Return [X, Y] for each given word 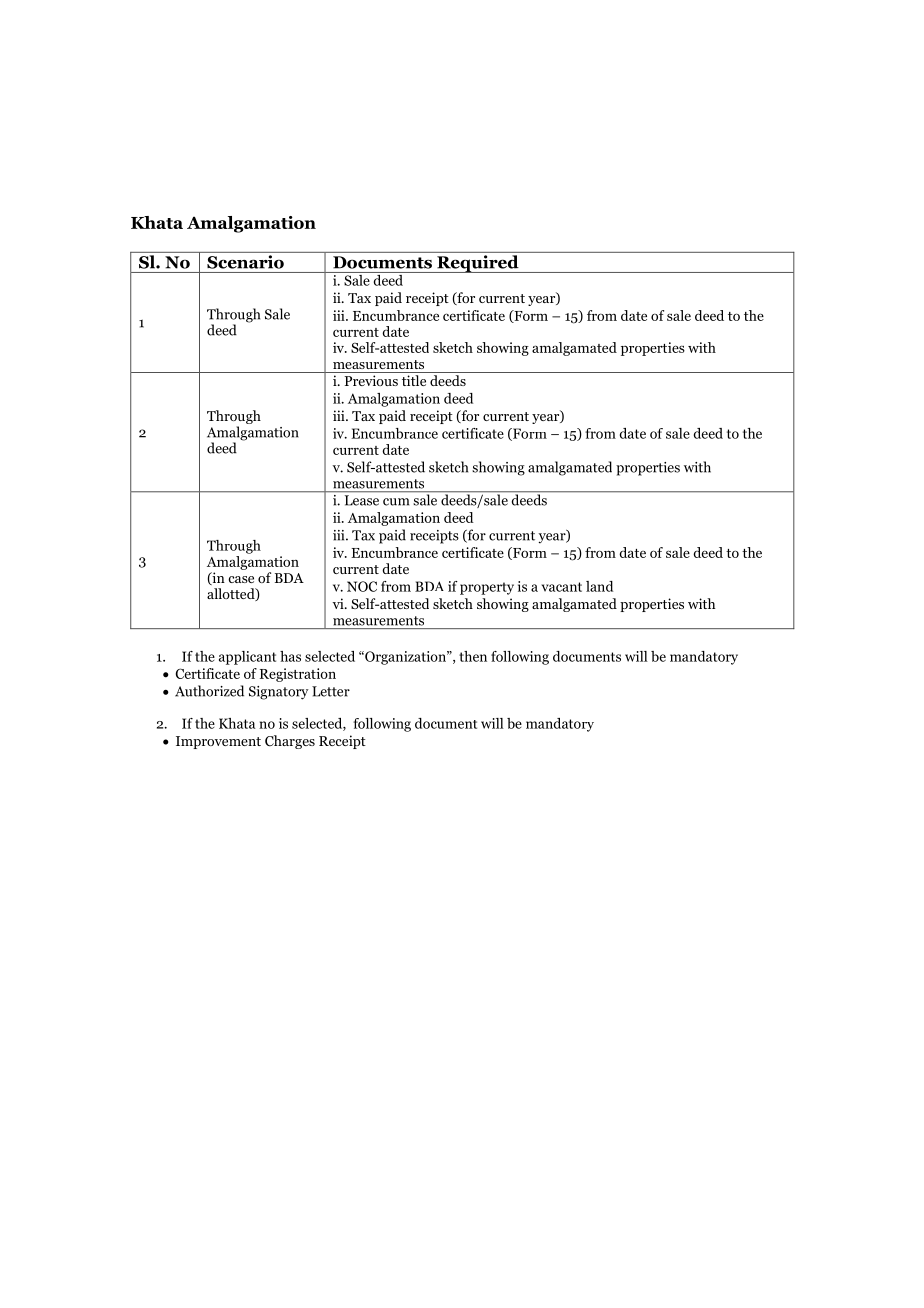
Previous [371, 380]
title [414, 380]
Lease [362, 500]
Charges [290, 742]
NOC [362, 586]
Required [478, 264]
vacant [561, 587]
